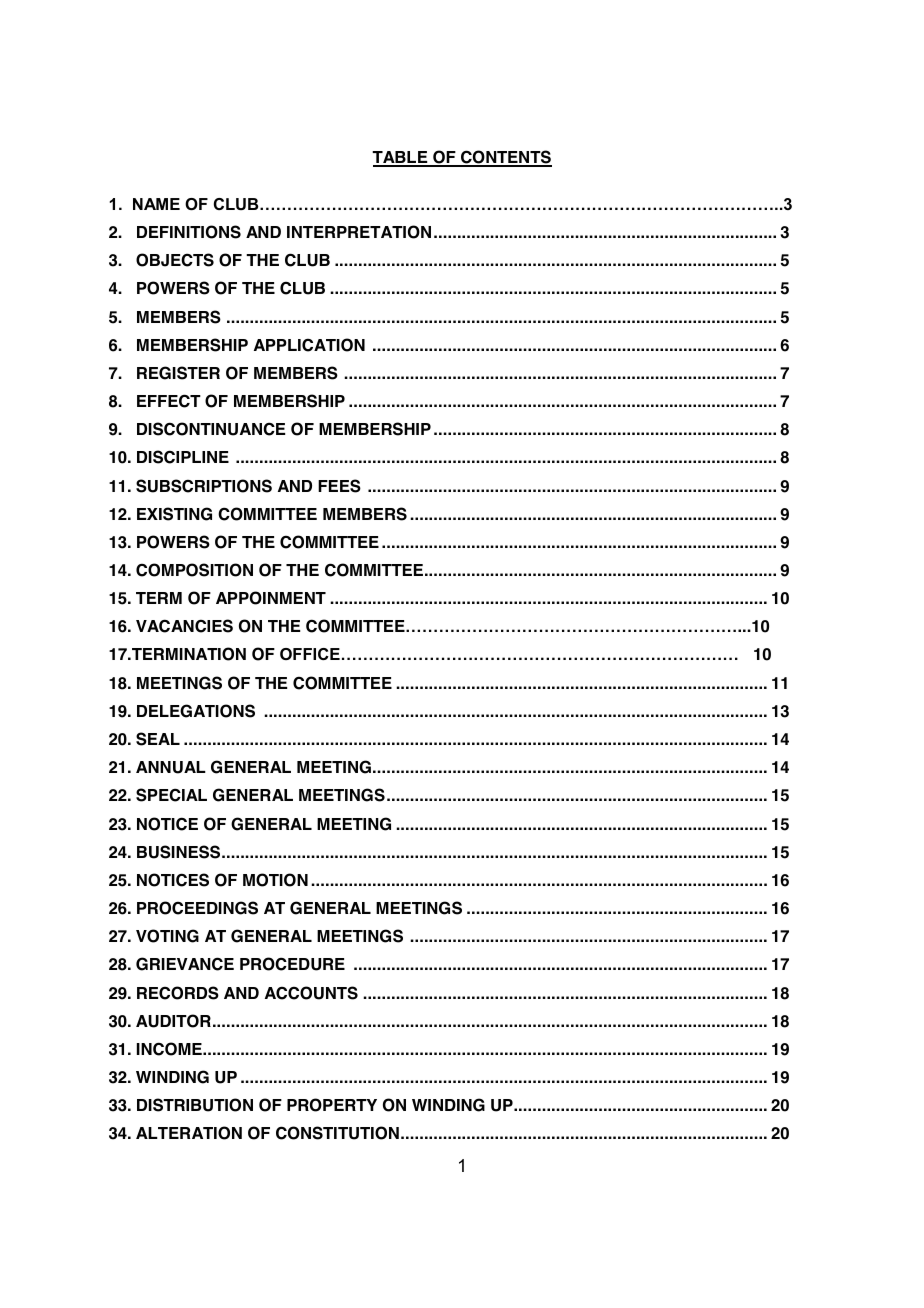  What do you see at coordinates (197, 908) in the document?
I see `PROCEEDINGS` at bounding box center [197, 908].
